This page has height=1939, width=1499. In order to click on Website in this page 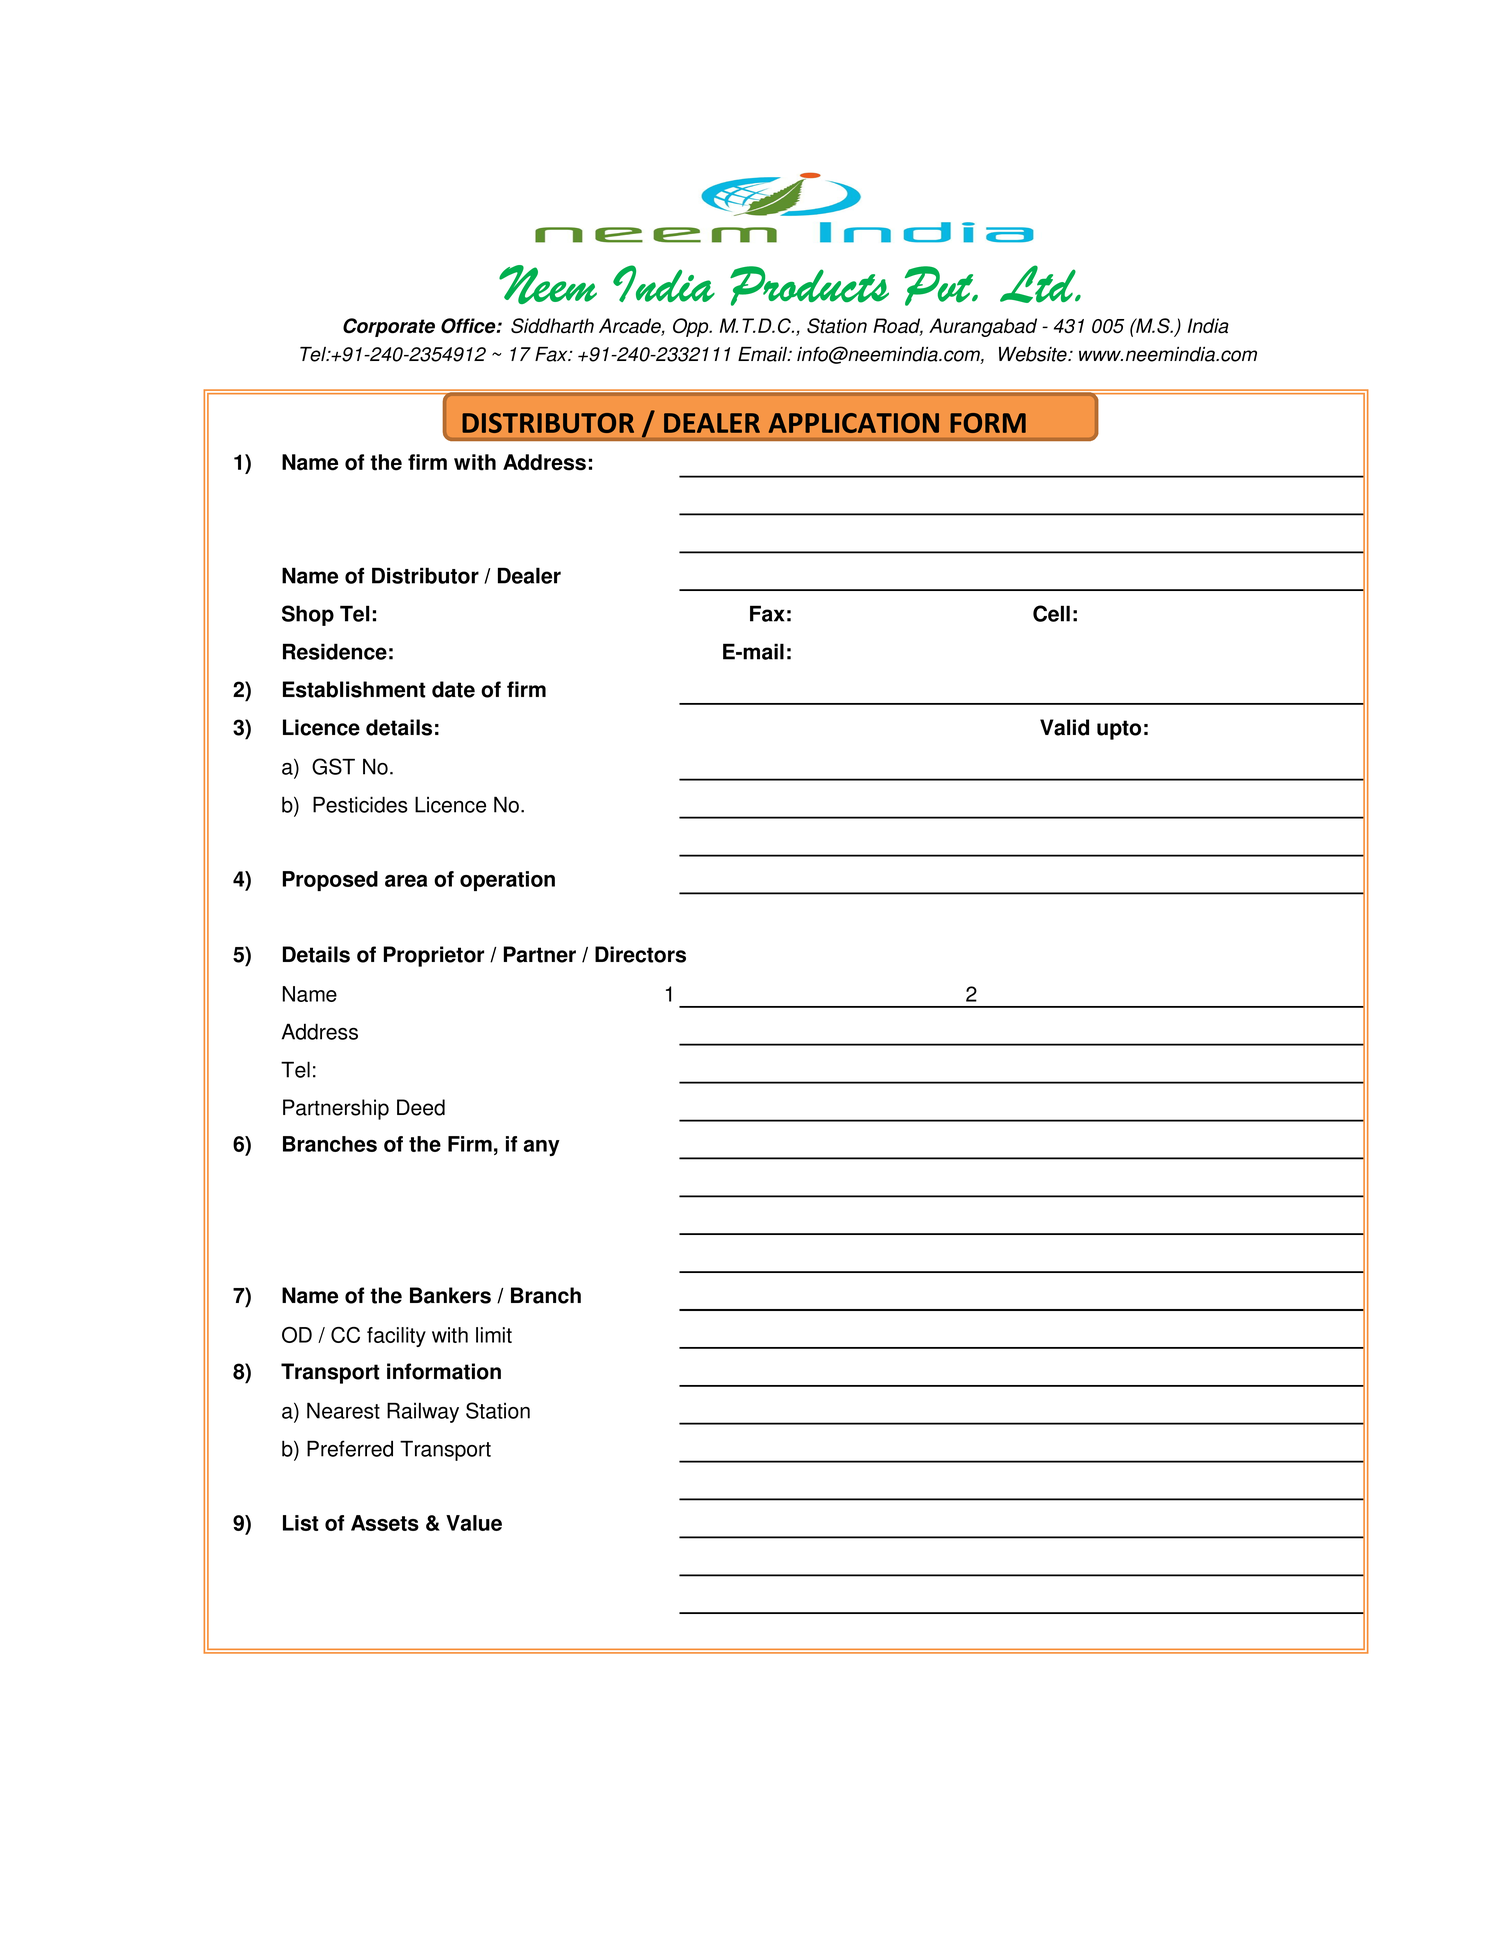, I will do `click(1034, 354)`.
